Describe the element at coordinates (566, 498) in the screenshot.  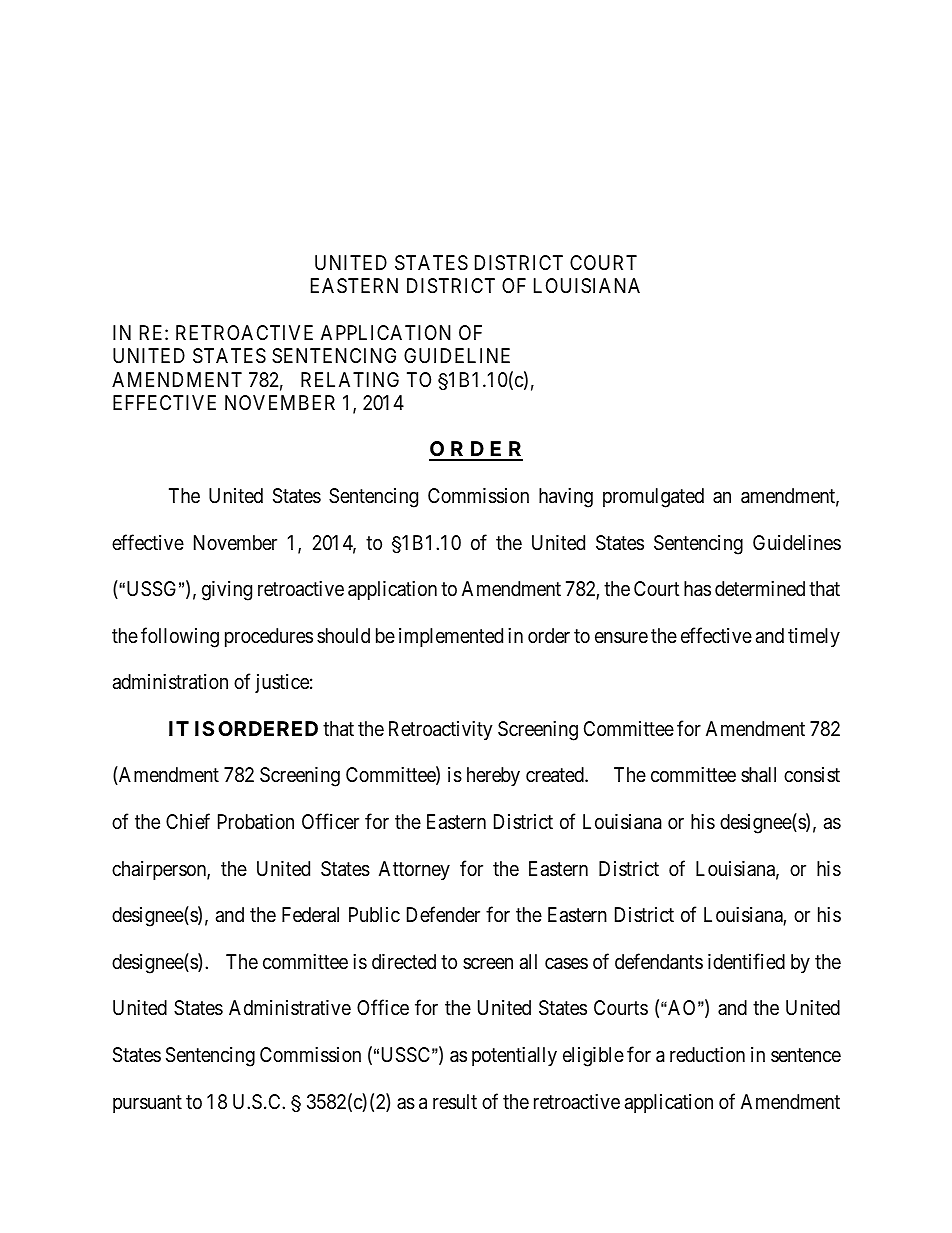
I see `having` at that location.
